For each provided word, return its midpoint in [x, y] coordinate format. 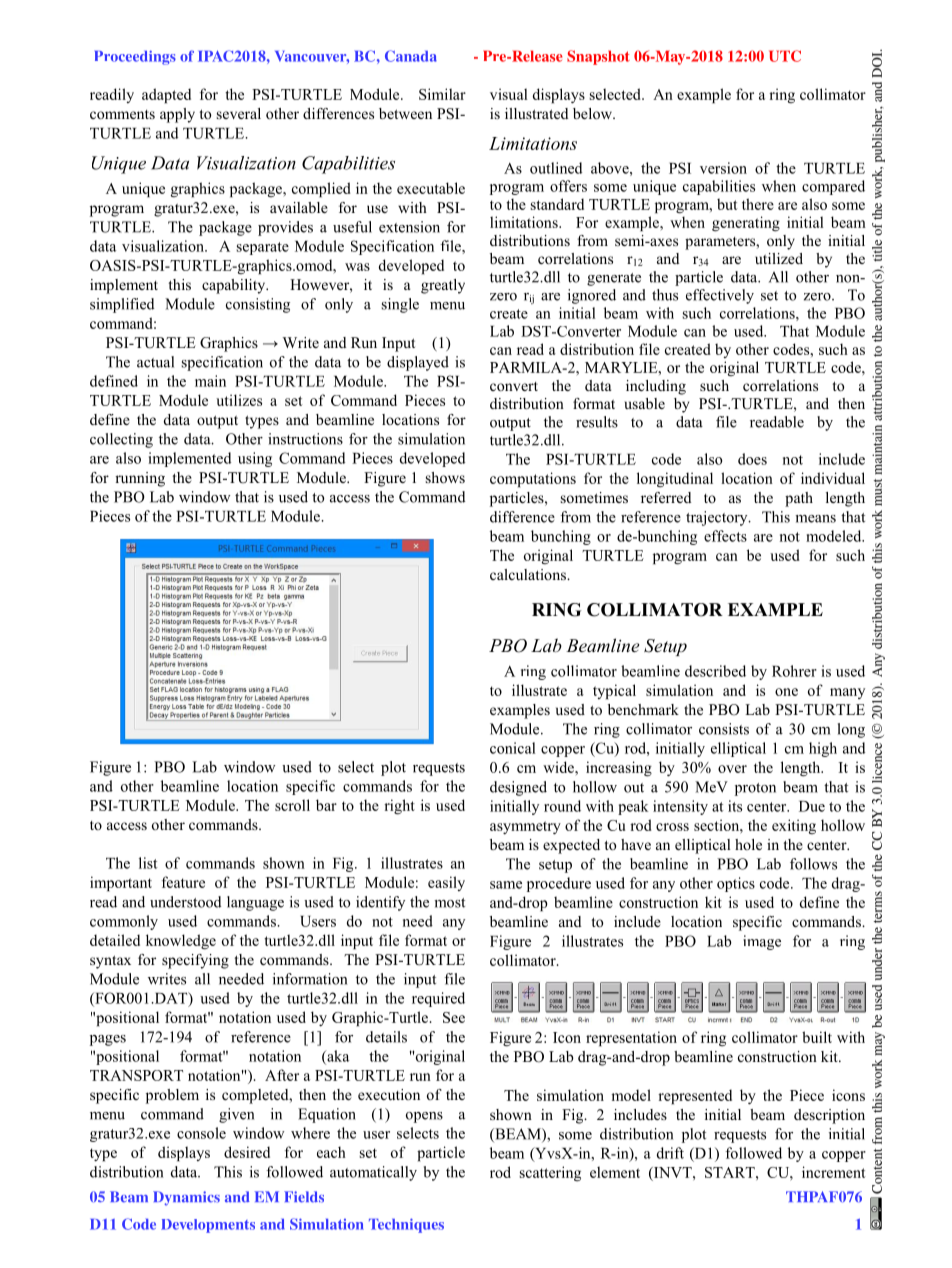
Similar [442, 94]
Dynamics [186, 1198]
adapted [166, 95]
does [752, 459]
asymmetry [525, 827]
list [148, 863]
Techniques [406, 1225]
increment [834, 1172]
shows [445, 477]
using [255, 459]
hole [748, 844]
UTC [785, 56]
